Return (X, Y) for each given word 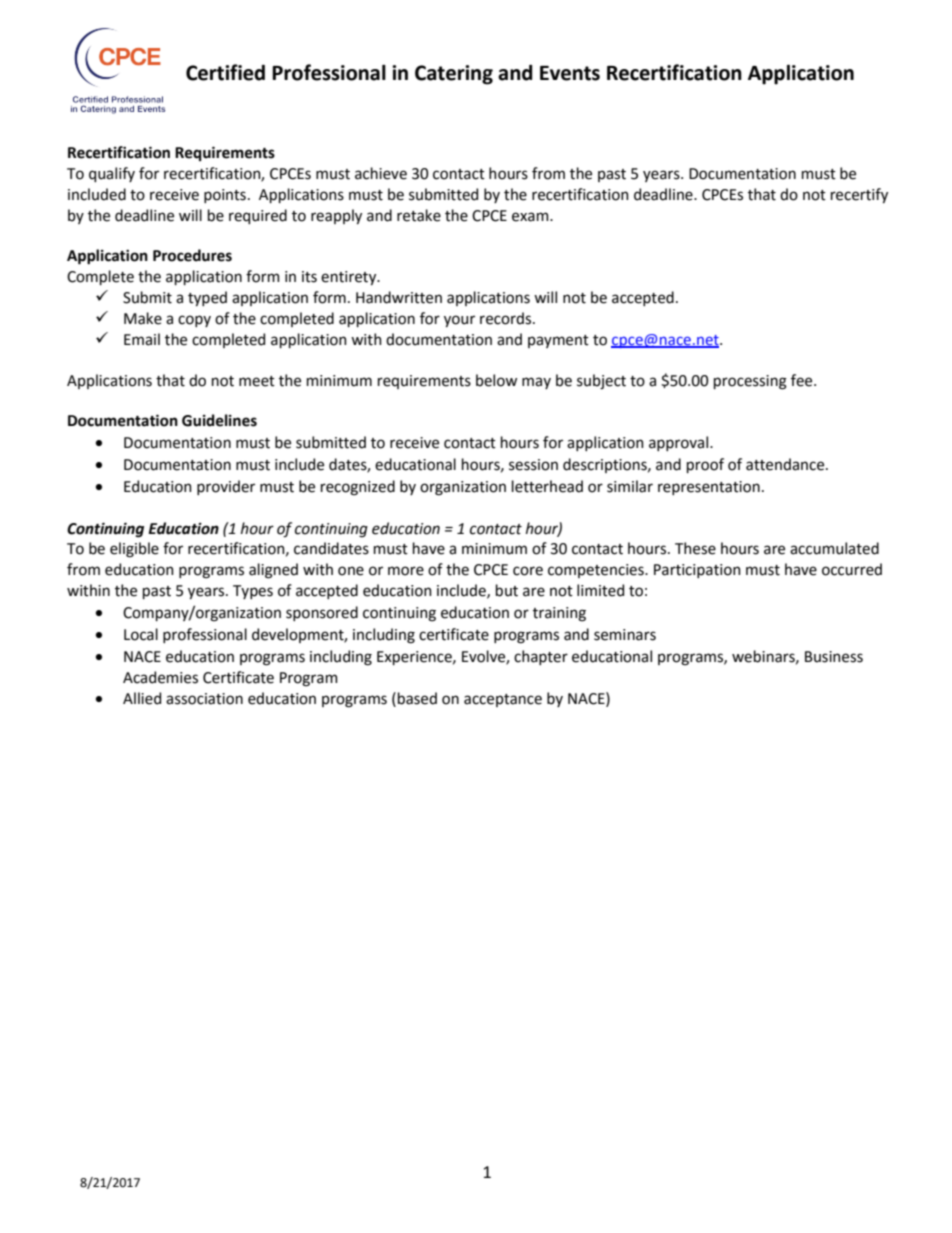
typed (207, 298)
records (505, 318)
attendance (786, 464)
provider (226, 487)
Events (570, 73)
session (533, 465)
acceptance (503, 700)
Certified (225, 72)
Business (834, 657)
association (204, 699)
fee (803, 380)
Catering (454, 75)
